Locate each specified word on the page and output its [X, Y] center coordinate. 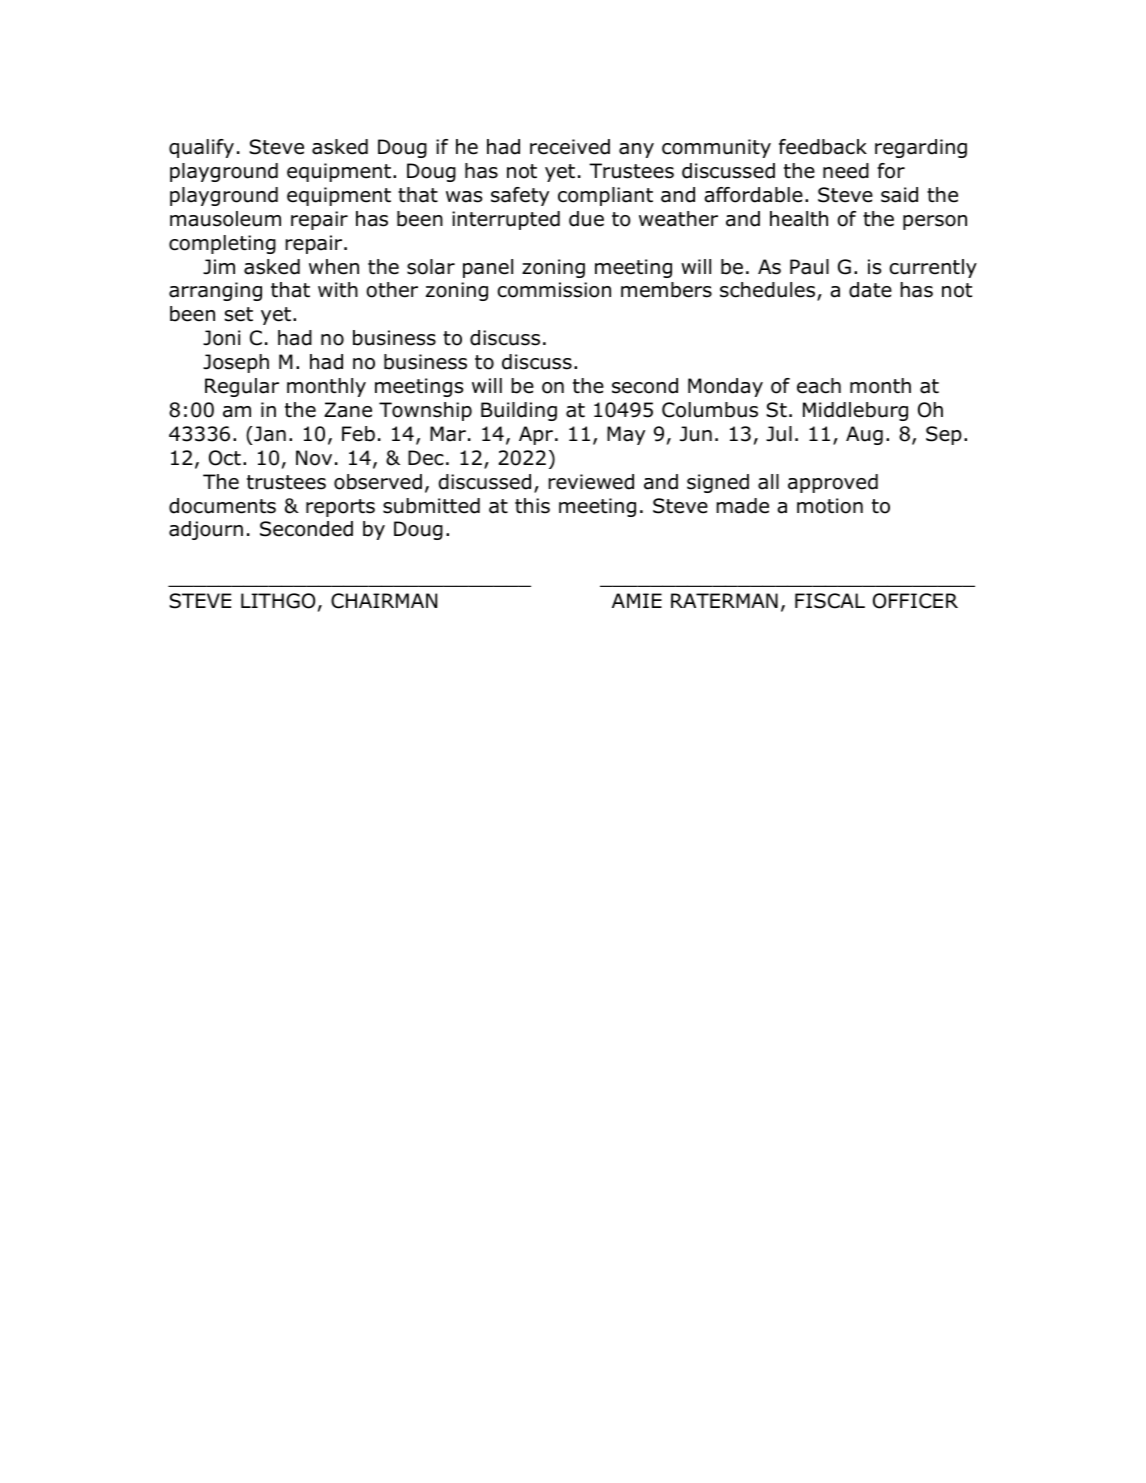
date [870, 290]
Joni [222, 338]
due [586, 219]
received [570, 147]
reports [340, 508]
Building [519, 411]
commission [554, 290]
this [532, 506]
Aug [864, 435]
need [846, 171]
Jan [269, 434]
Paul [809, 267]
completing [222, 244]
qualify [201, 148]
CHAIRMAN [384, 601]
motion [830, 506]
